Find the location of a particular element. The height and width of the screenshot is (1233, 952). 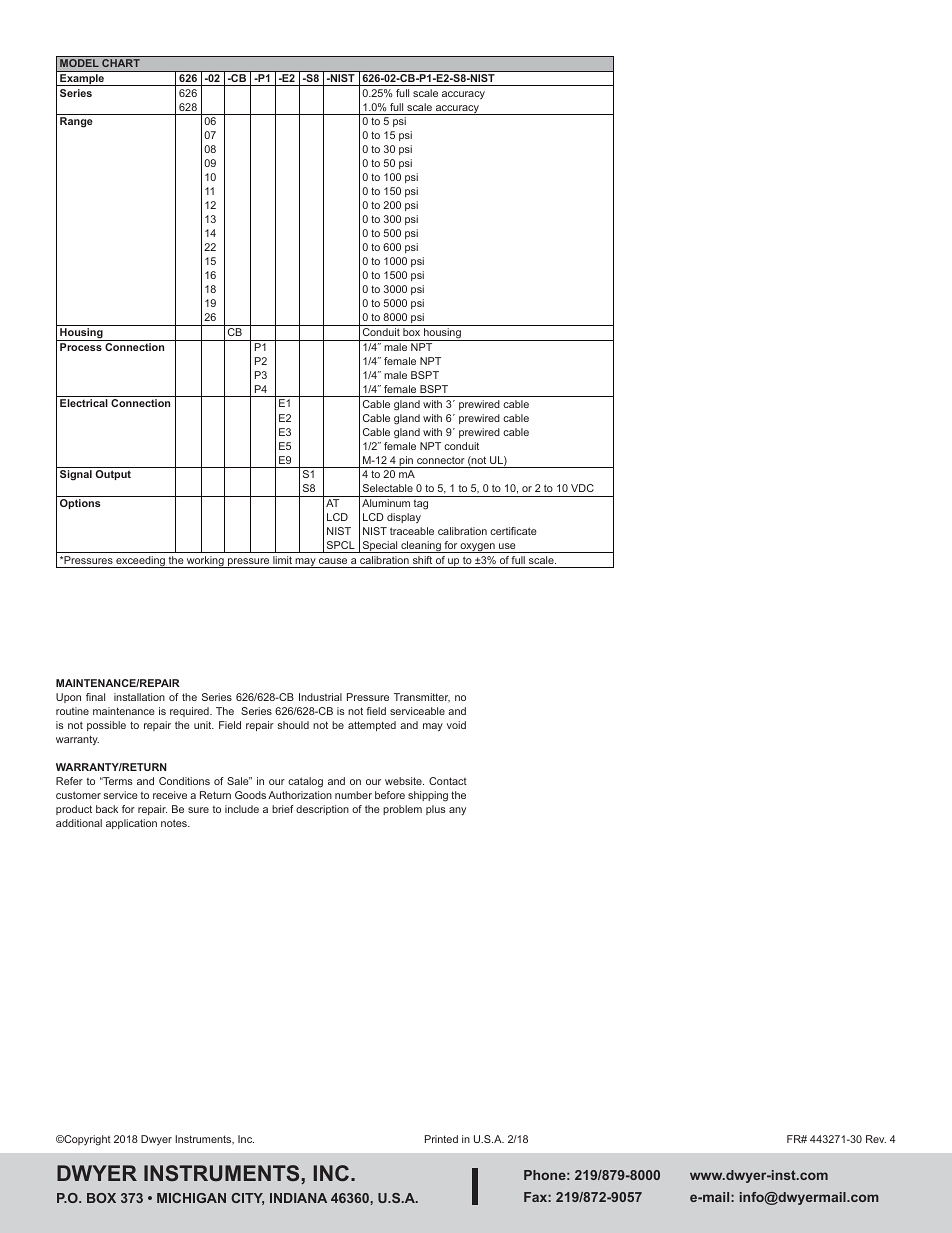

Example is located at coordinates (82, 80).
